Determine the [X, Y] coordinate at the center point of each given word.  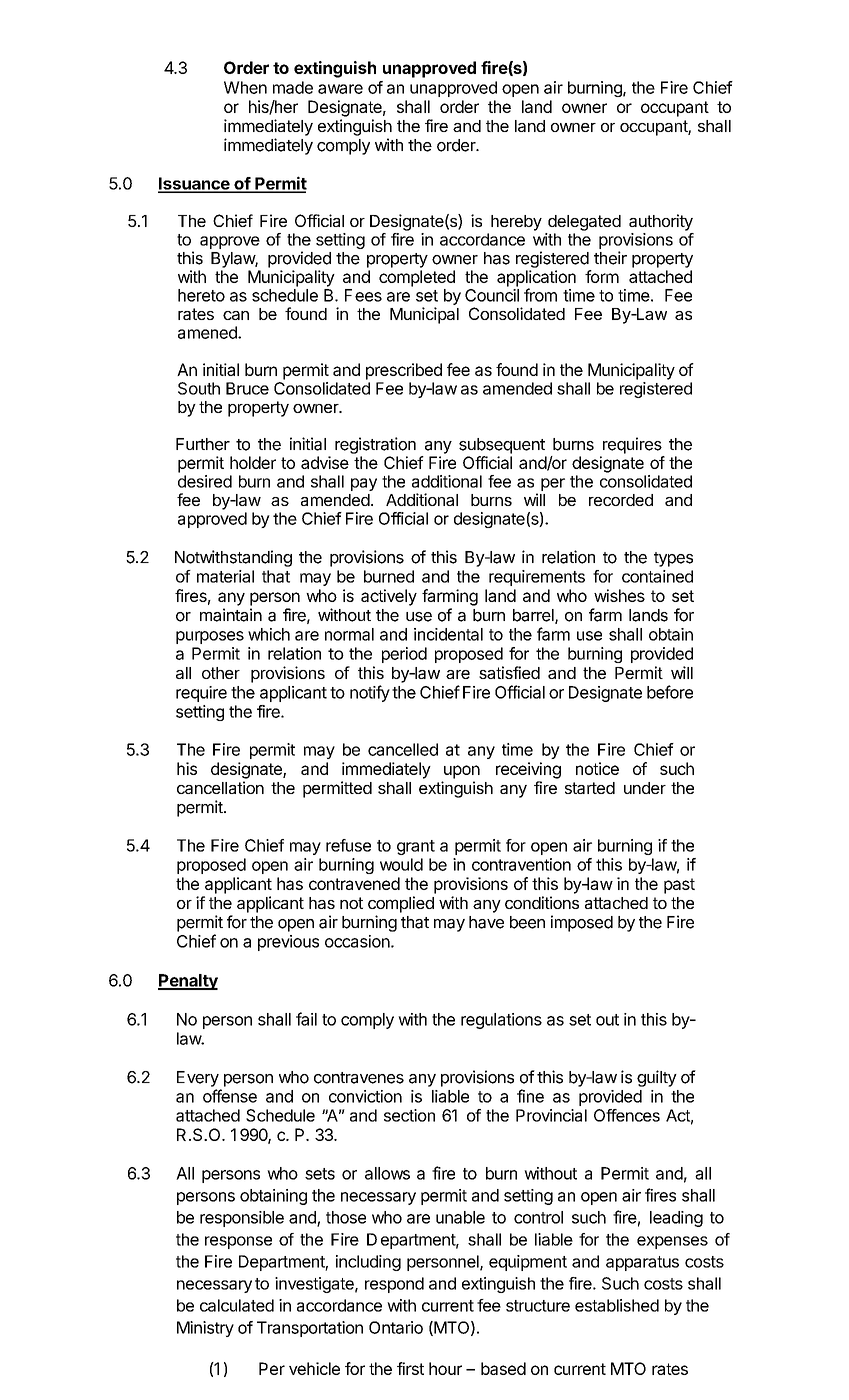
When [245, 87]
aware [340, 89]
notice [597, 768]
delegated [584, 223]
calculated [237, 1305]
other [221, 673]
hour [445, 1368]
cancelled [403, 749]
